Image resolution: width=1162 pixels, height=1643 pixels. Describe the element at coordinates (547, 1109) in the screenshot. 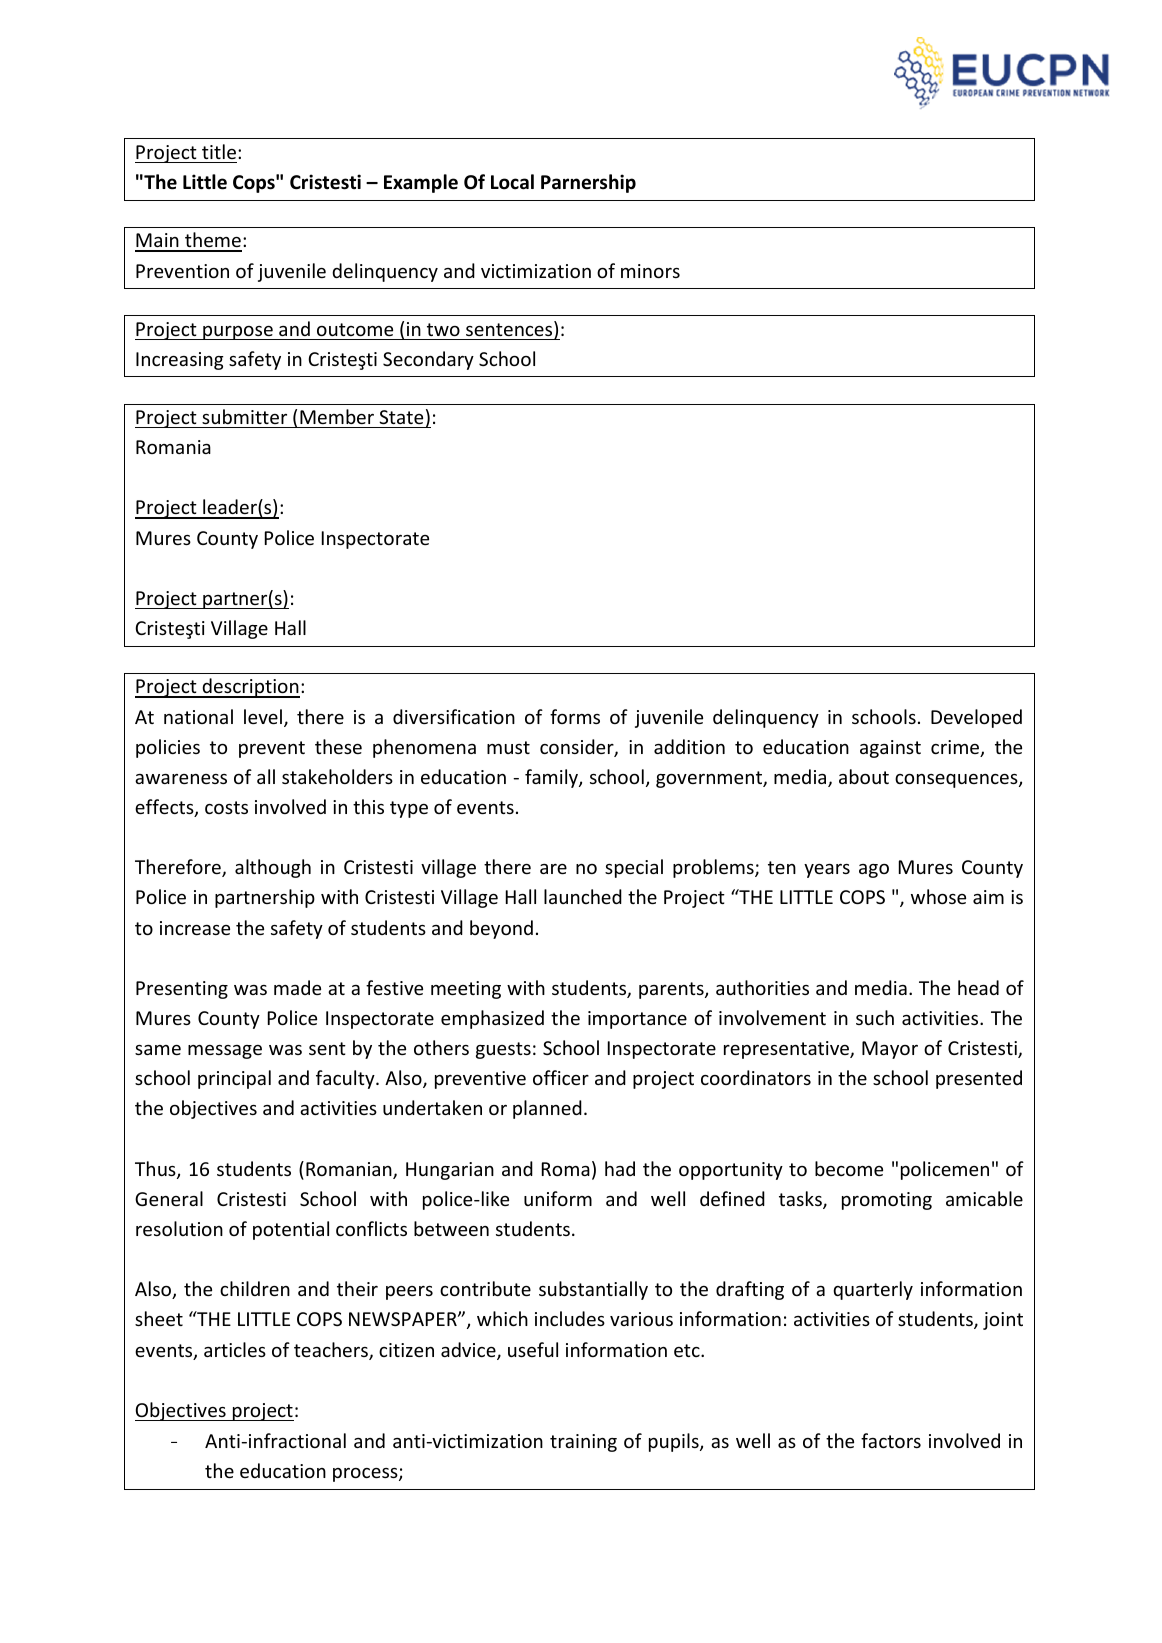

I see `planned` at that location.
